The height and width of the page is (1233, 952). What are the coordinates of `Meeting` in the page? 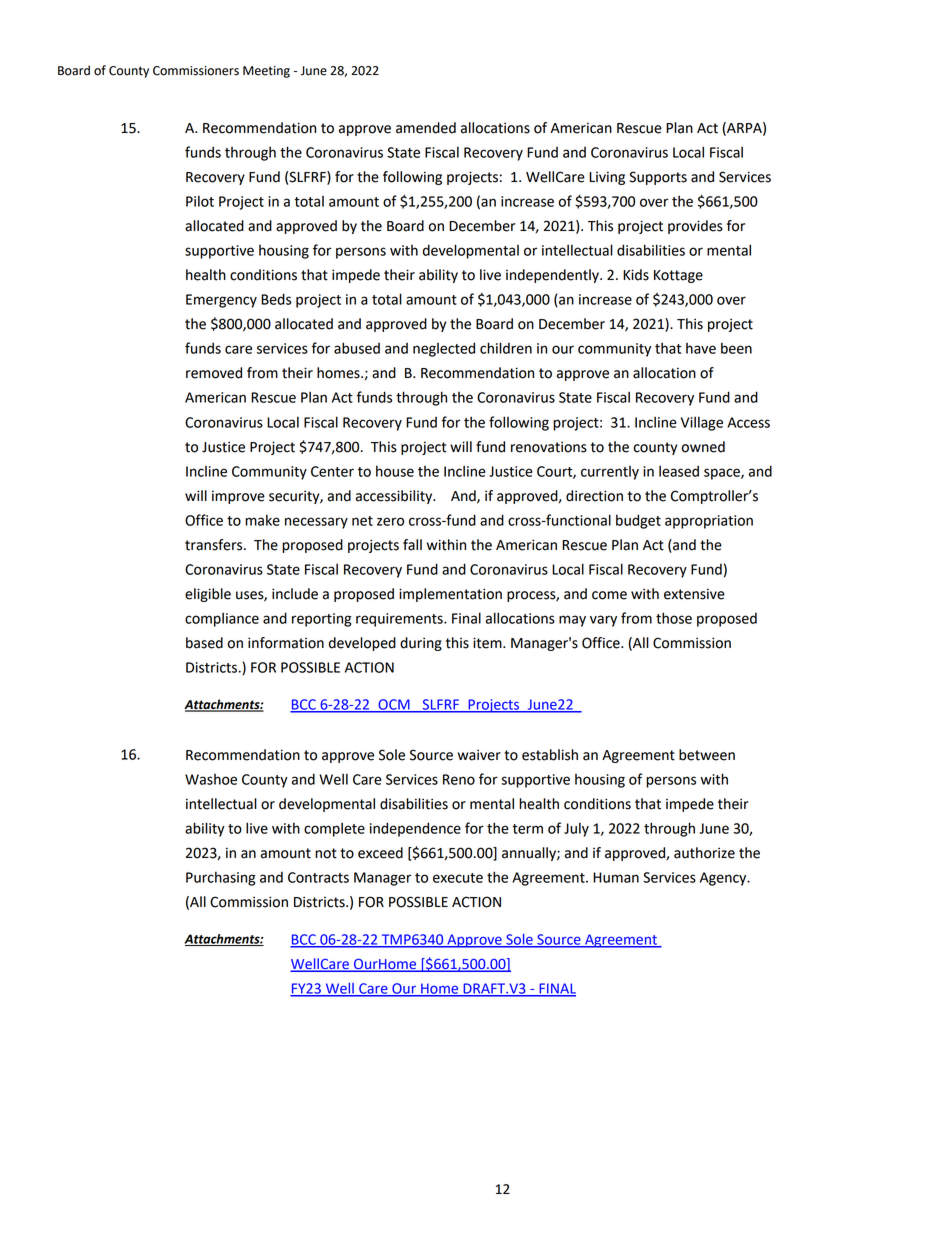 It's located at (266, 72).
